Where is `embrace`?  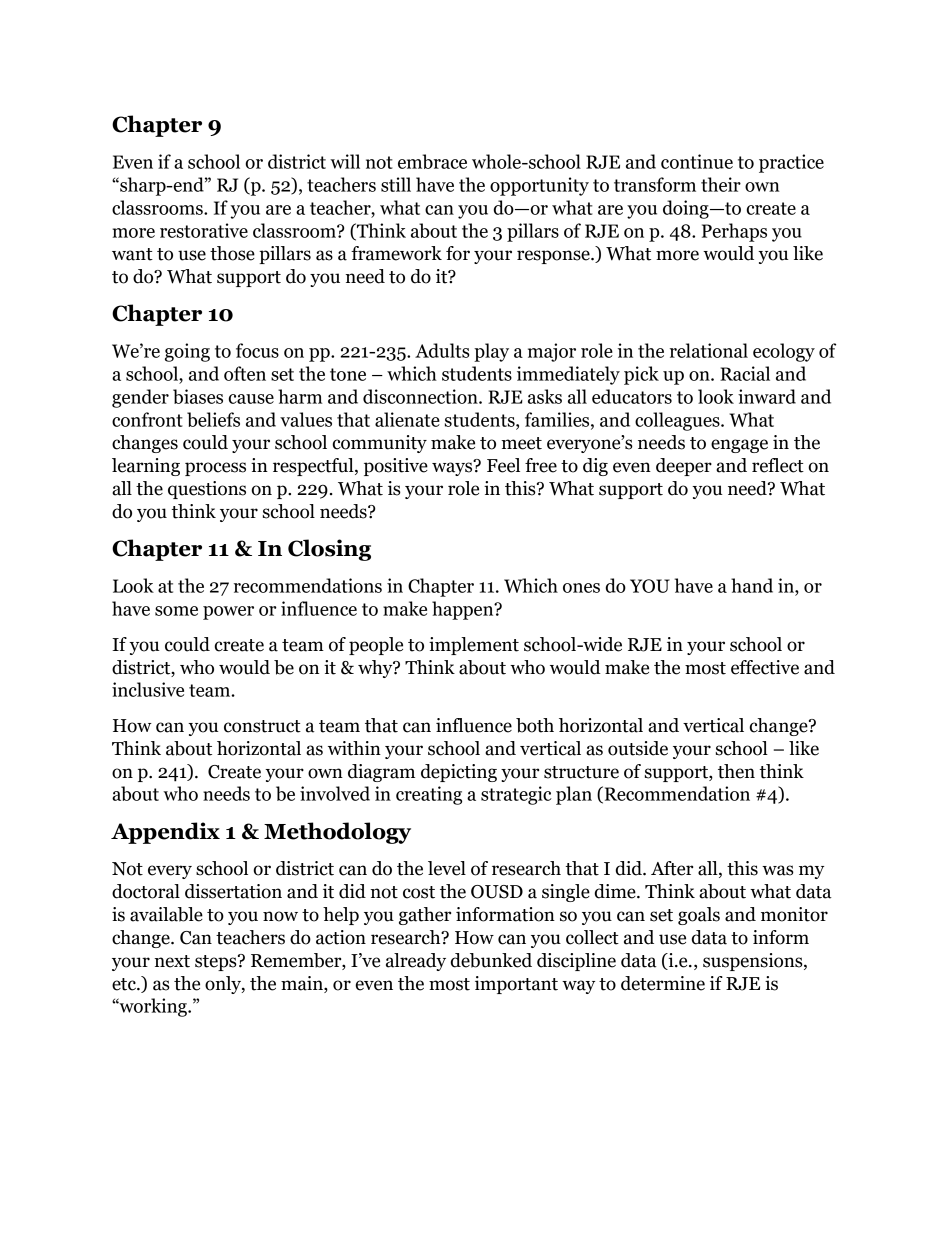
embrace is located at coordinates (432, 161).
